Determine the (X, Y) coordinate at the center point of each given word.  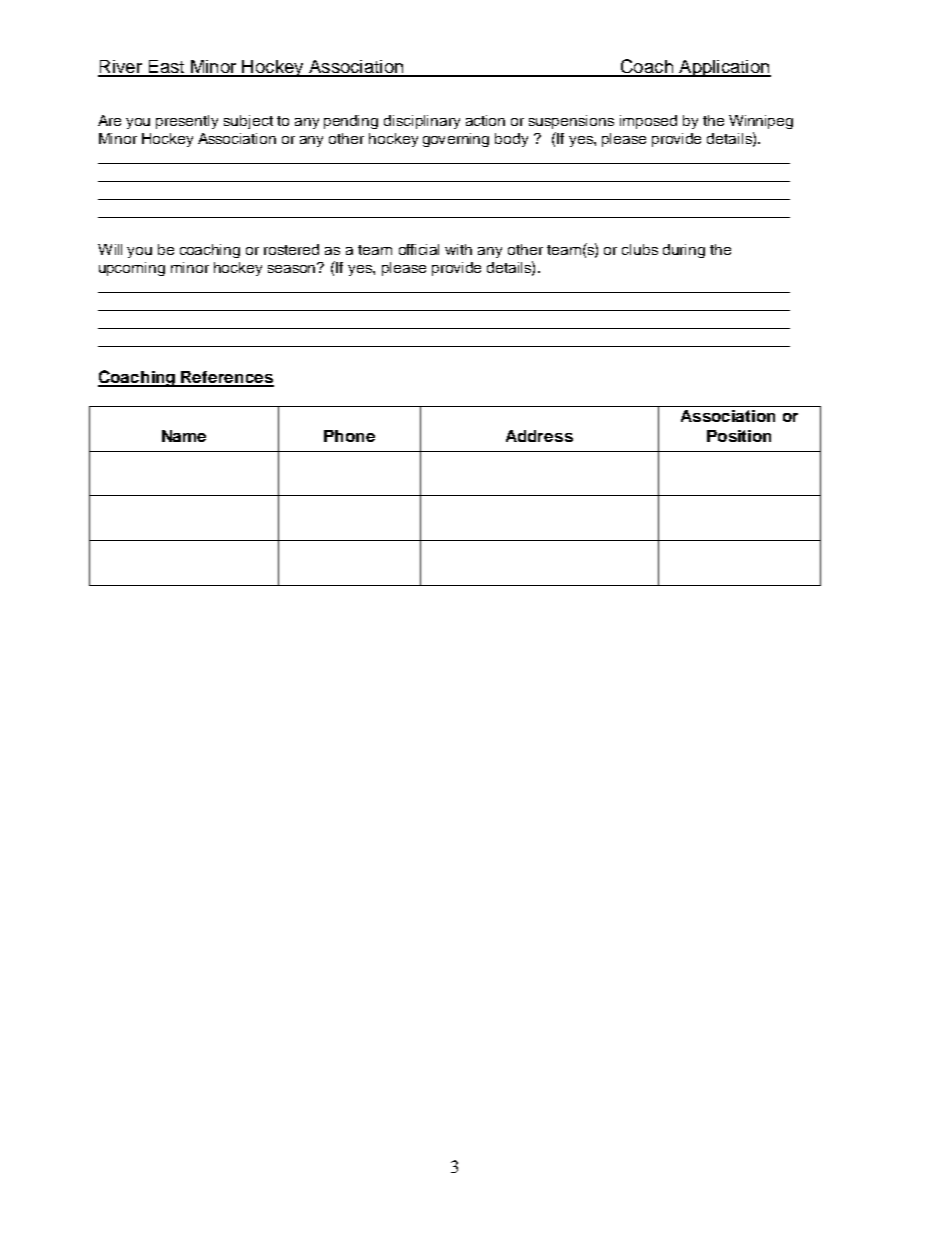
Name (184, 436)
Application (724, 68)
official (419, 249)
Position (739, 436)
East (167, 68)
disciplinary (422, 122)
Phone (349, 436)
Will (110, 249)
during (684, 251)
